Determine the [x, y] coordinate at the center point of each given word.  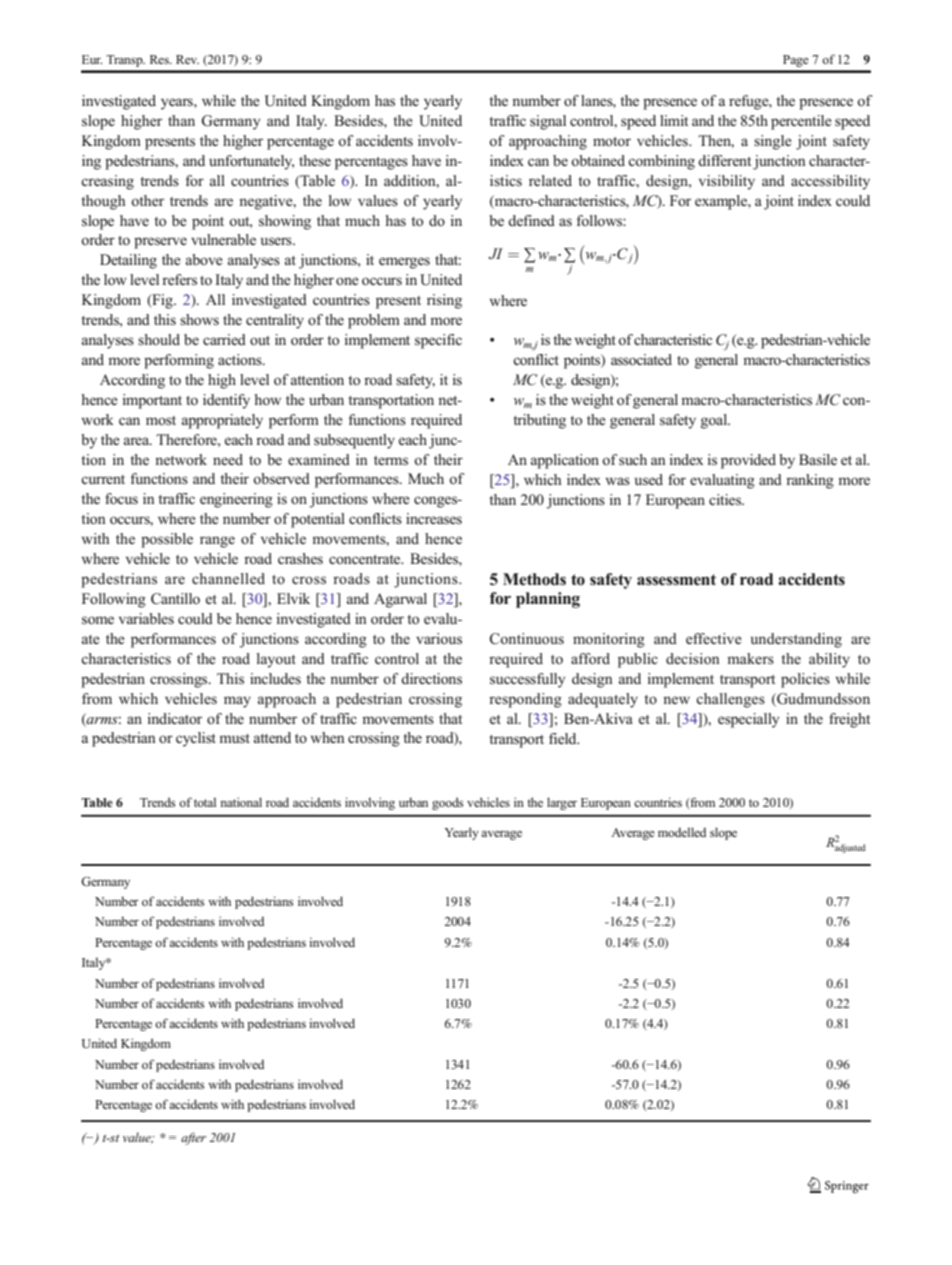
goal [715, 421]
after [193, 1138]
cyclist [196, 739]
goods [447, 803]
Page [796, 61]
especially [748, 720]
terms [391, 461]
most [161, 420]
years [178, 104]
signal [548, 122]
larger [562, 803]
